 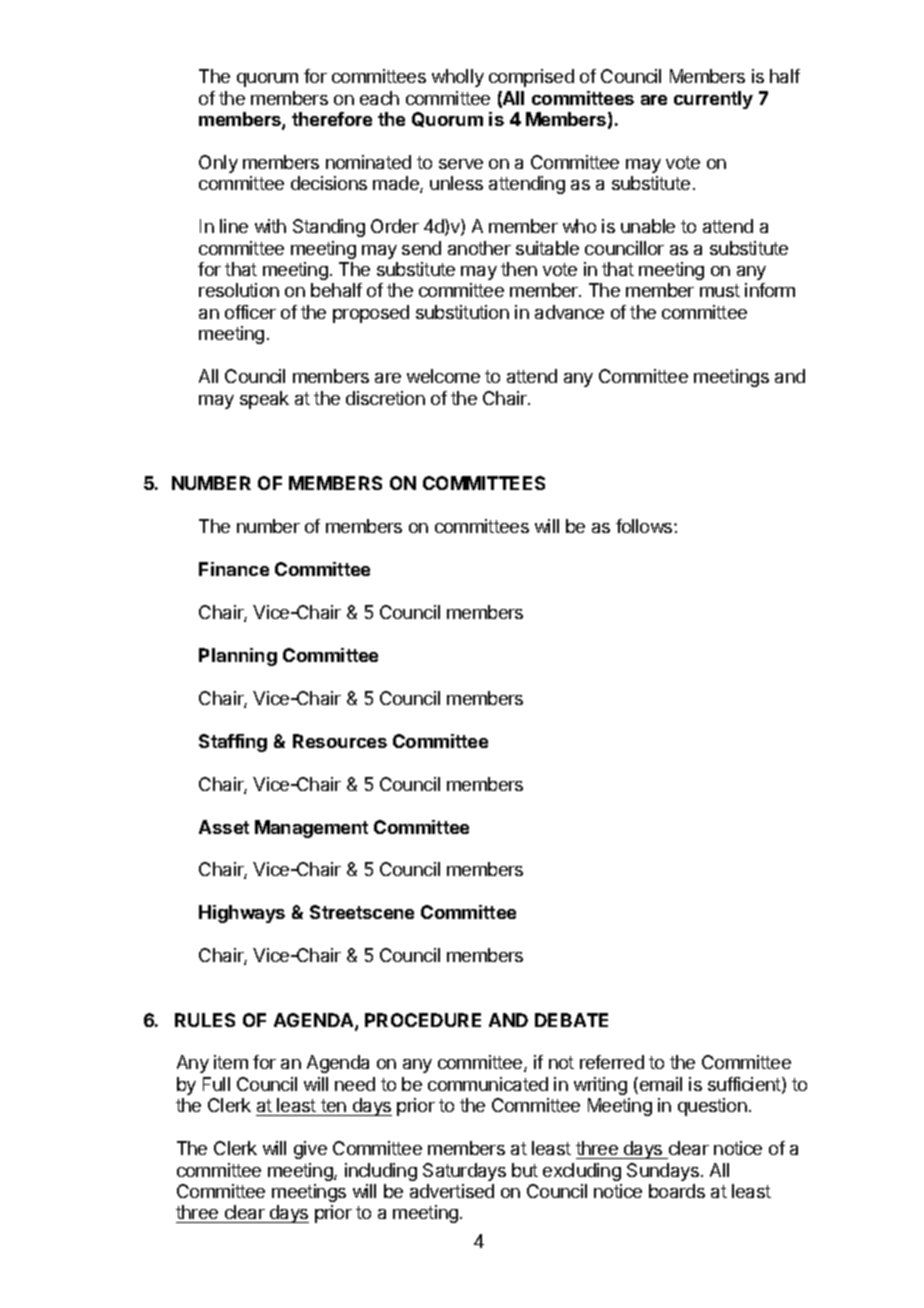 I want to click on give, so click(x=310, y=1150).
